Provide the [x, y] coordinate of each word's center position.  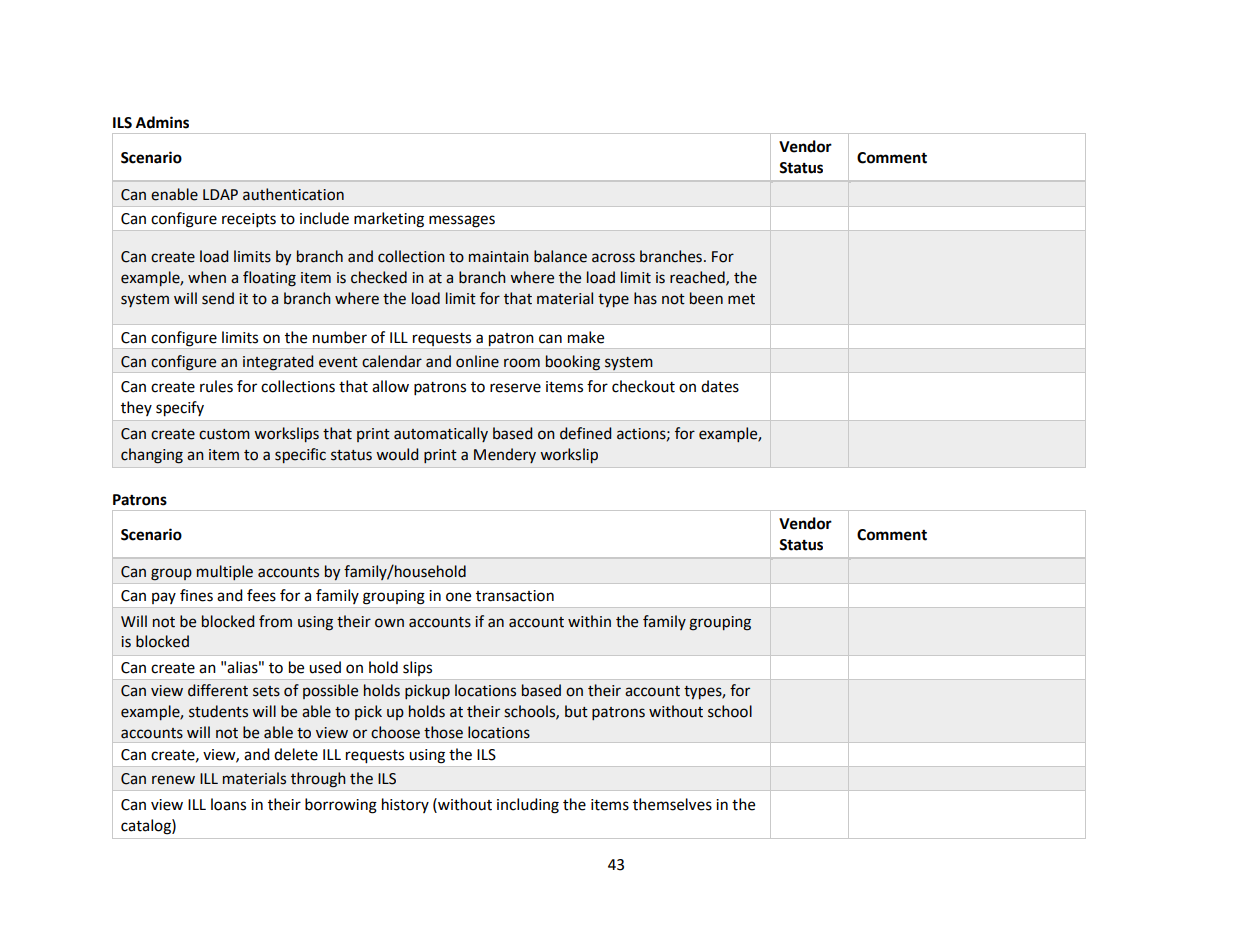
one [458, 597]
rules [216, 386]
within [589, 621]
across [613, 258]
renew [173, 780]
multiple [225, 572]
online [477, 361]
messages [462, 221]
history [405, 805]
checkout [643, 386]
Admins [162, 122]
